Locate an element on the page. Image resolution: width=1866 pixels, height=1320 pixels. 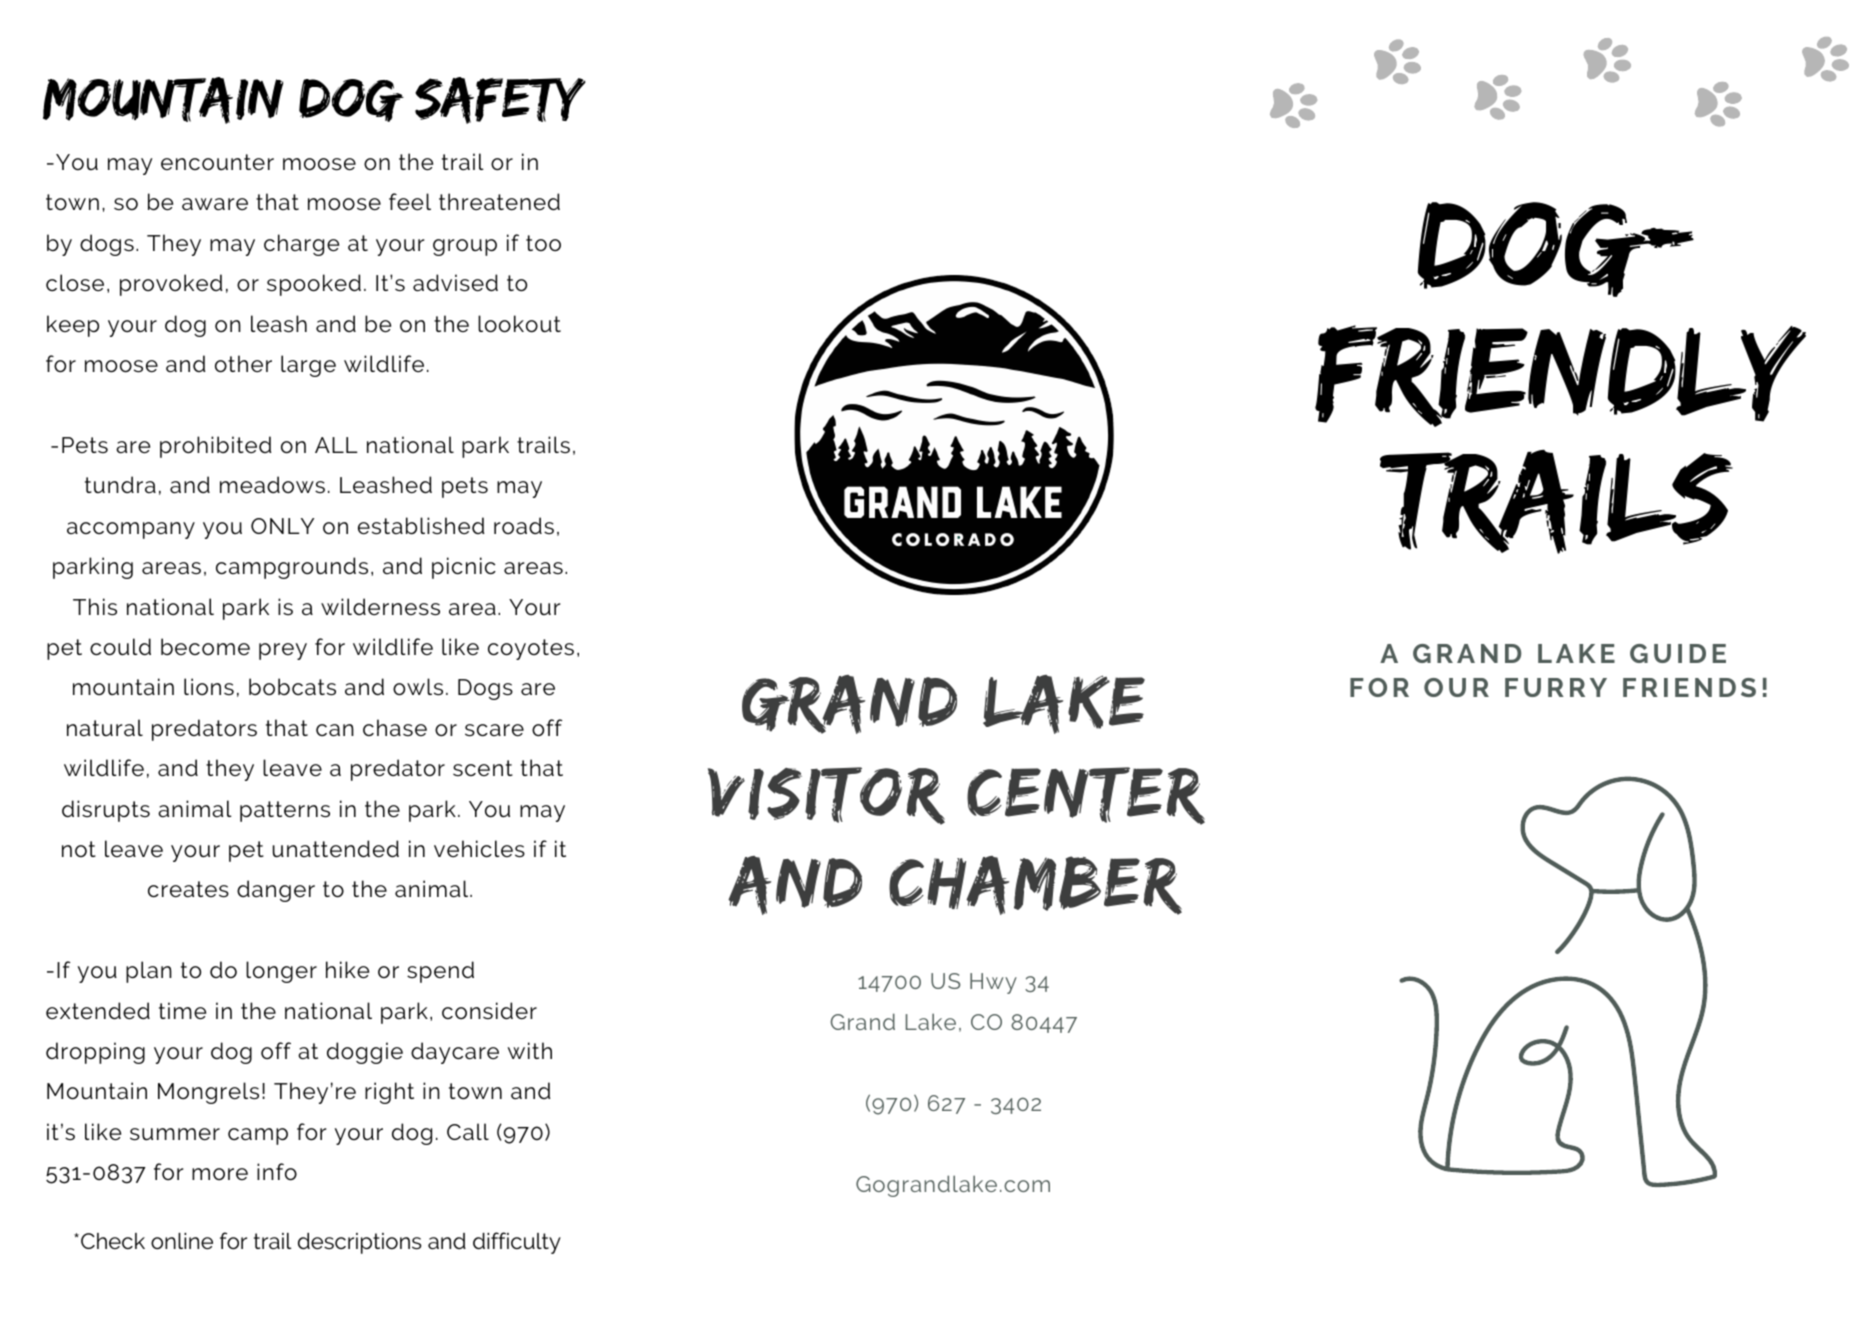
Hwy is located at coordinates (993, 983).
